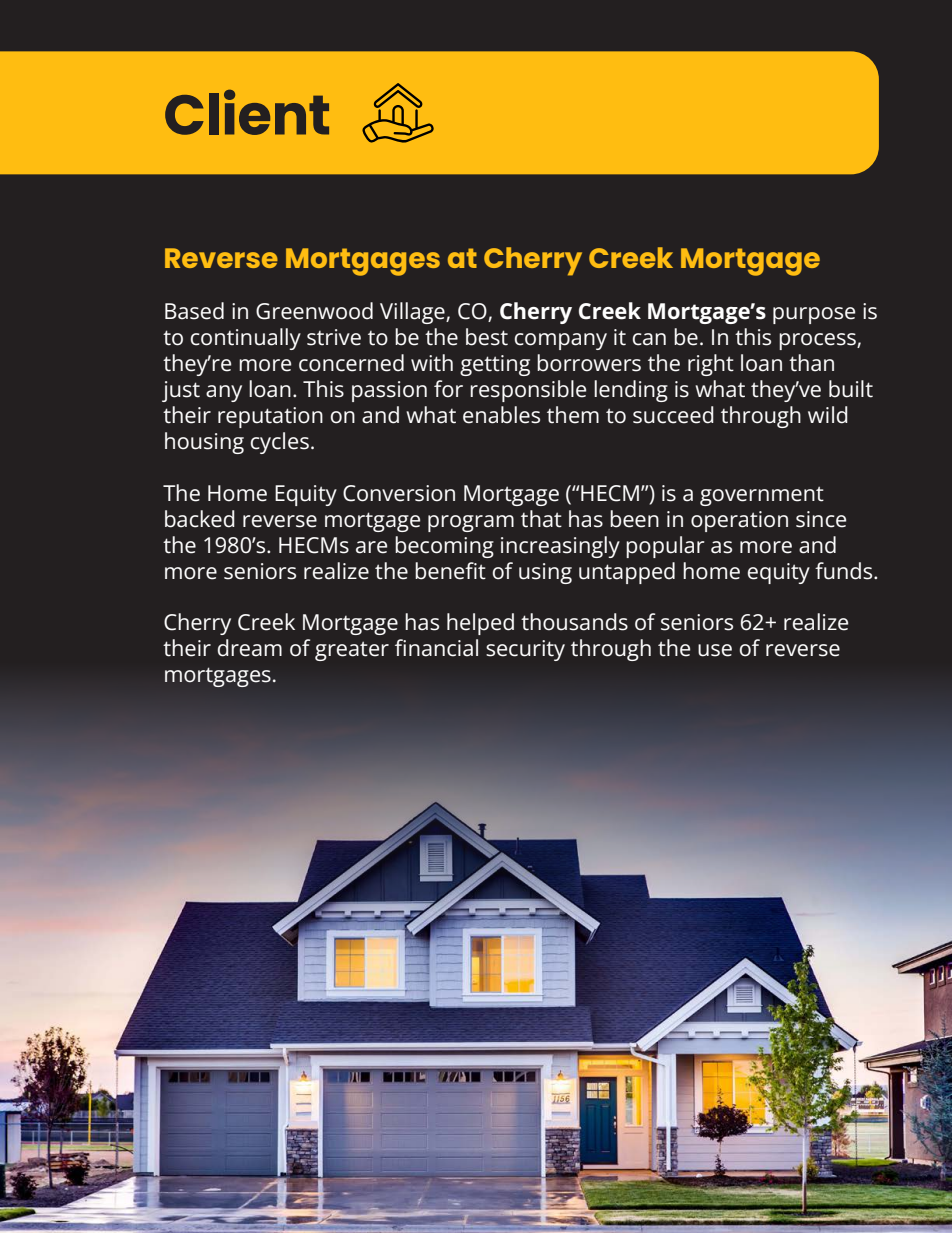 Image resolution: width=952 pixels, height=1233 pixels. I want to click on dream, so click(250, 648).
